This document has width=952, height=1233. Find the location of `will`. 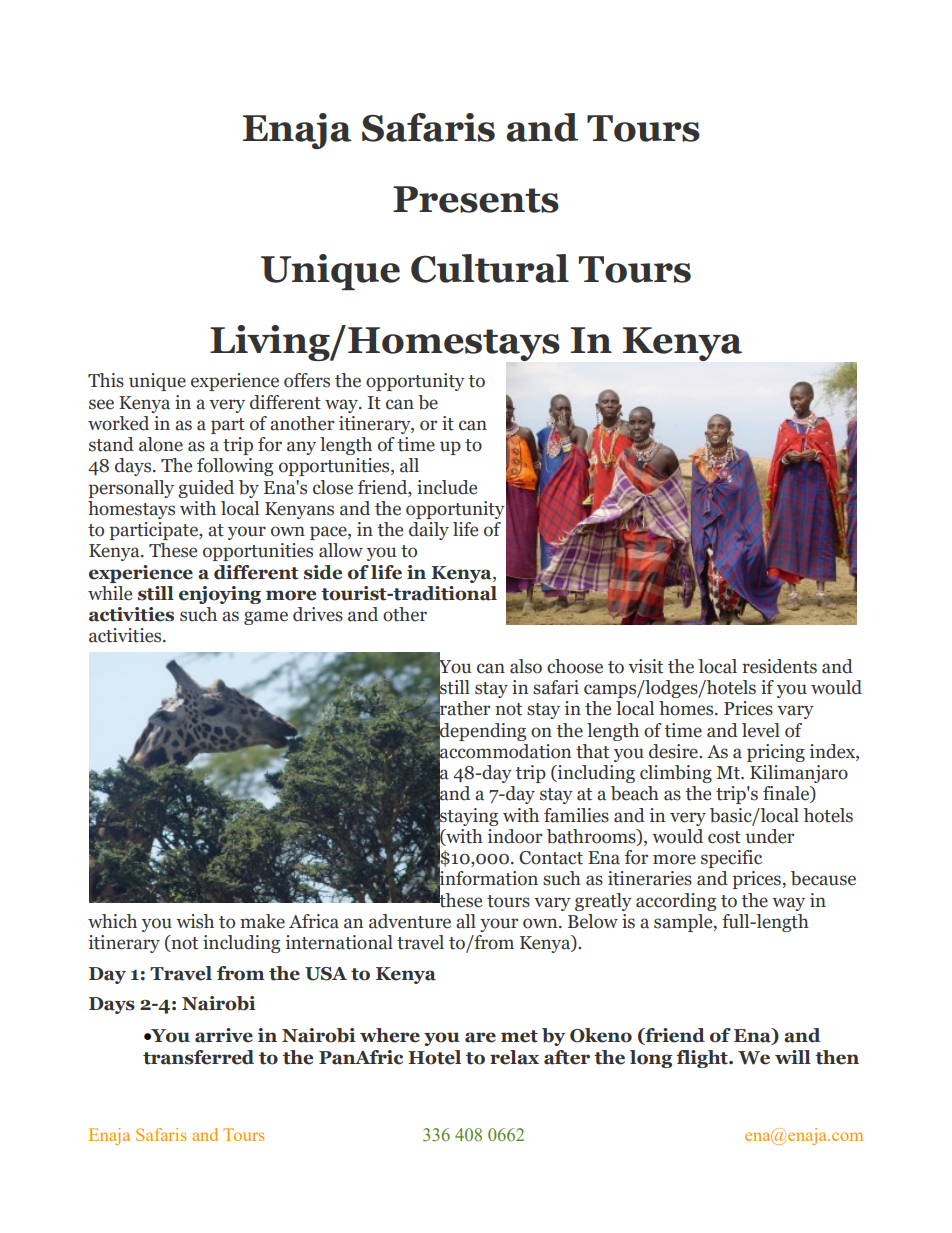

will is located at coordinates (793, 1057).
